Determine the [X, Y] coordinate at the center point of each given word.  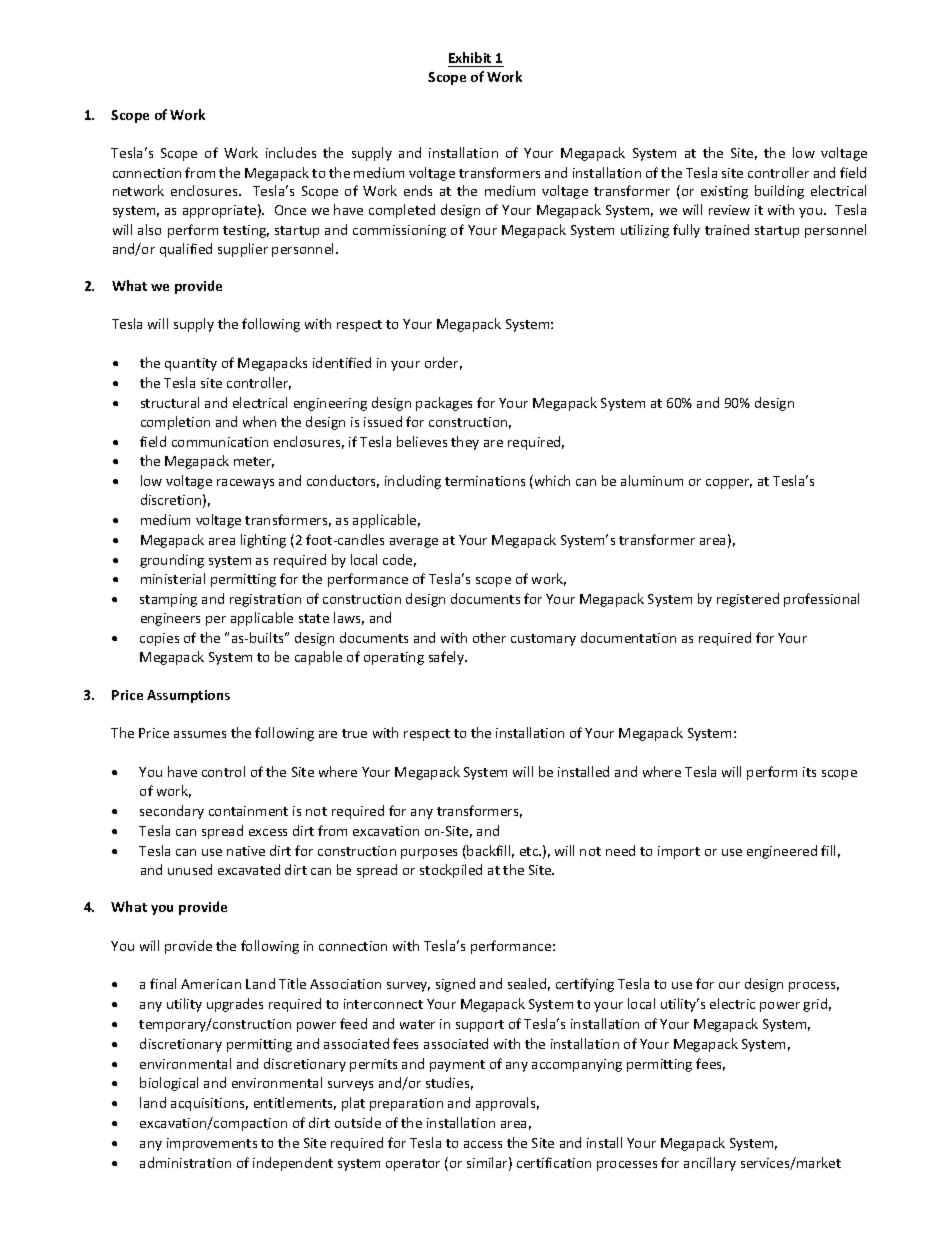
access [483, 1144]
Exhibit [471, 59]
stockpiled [451, 871]
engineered [782, 852]
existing [724, 192]
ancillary [710, 1164]
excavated [249, 869]
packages [444, 404]
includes [291, 152]
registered [748, 600]
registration [265, 600]
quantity [191, 364]
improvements [212, 1144]
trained [727, 229]
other [489, 637]
